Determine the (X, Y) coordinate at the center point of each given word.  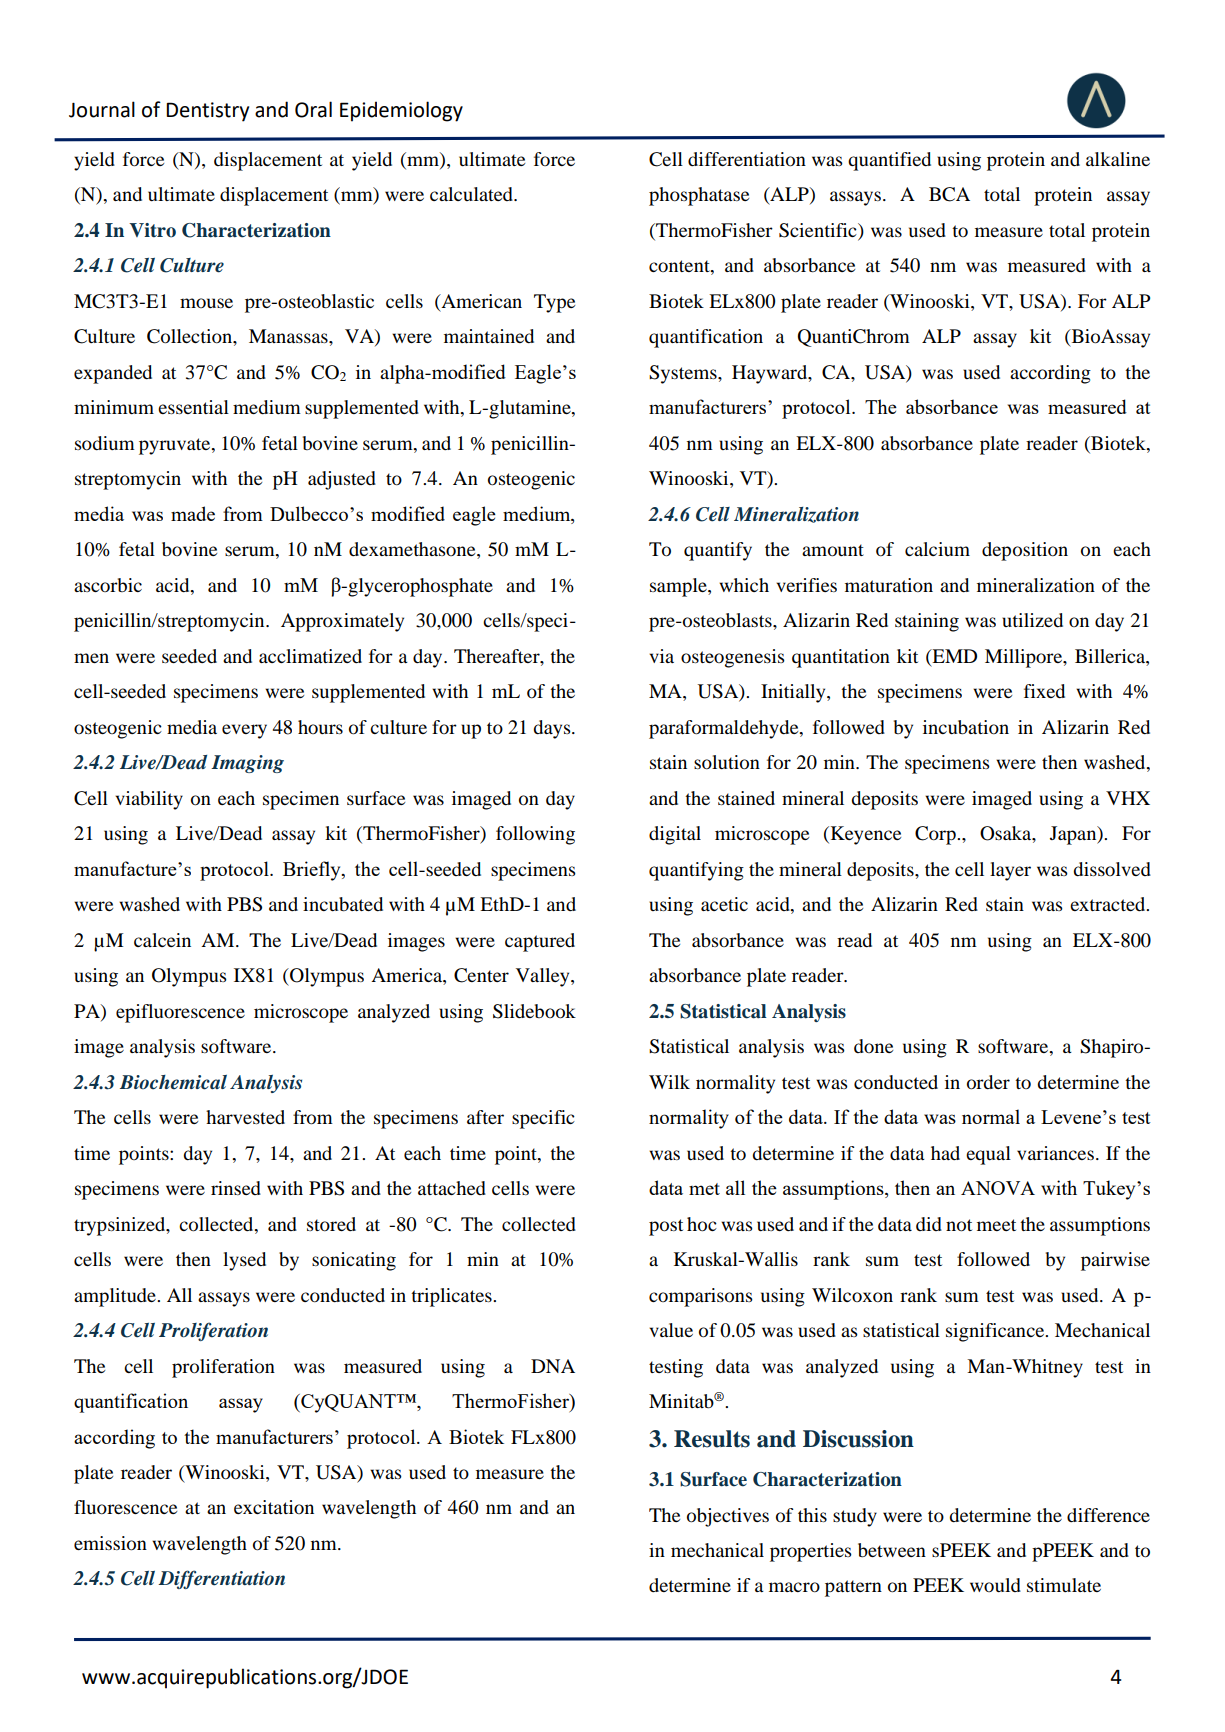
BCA (949, 194)
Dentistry (207, 112)
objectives (728, 1517)
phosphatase (699, 196)
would (995, 1585)
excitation (274, 1507)
